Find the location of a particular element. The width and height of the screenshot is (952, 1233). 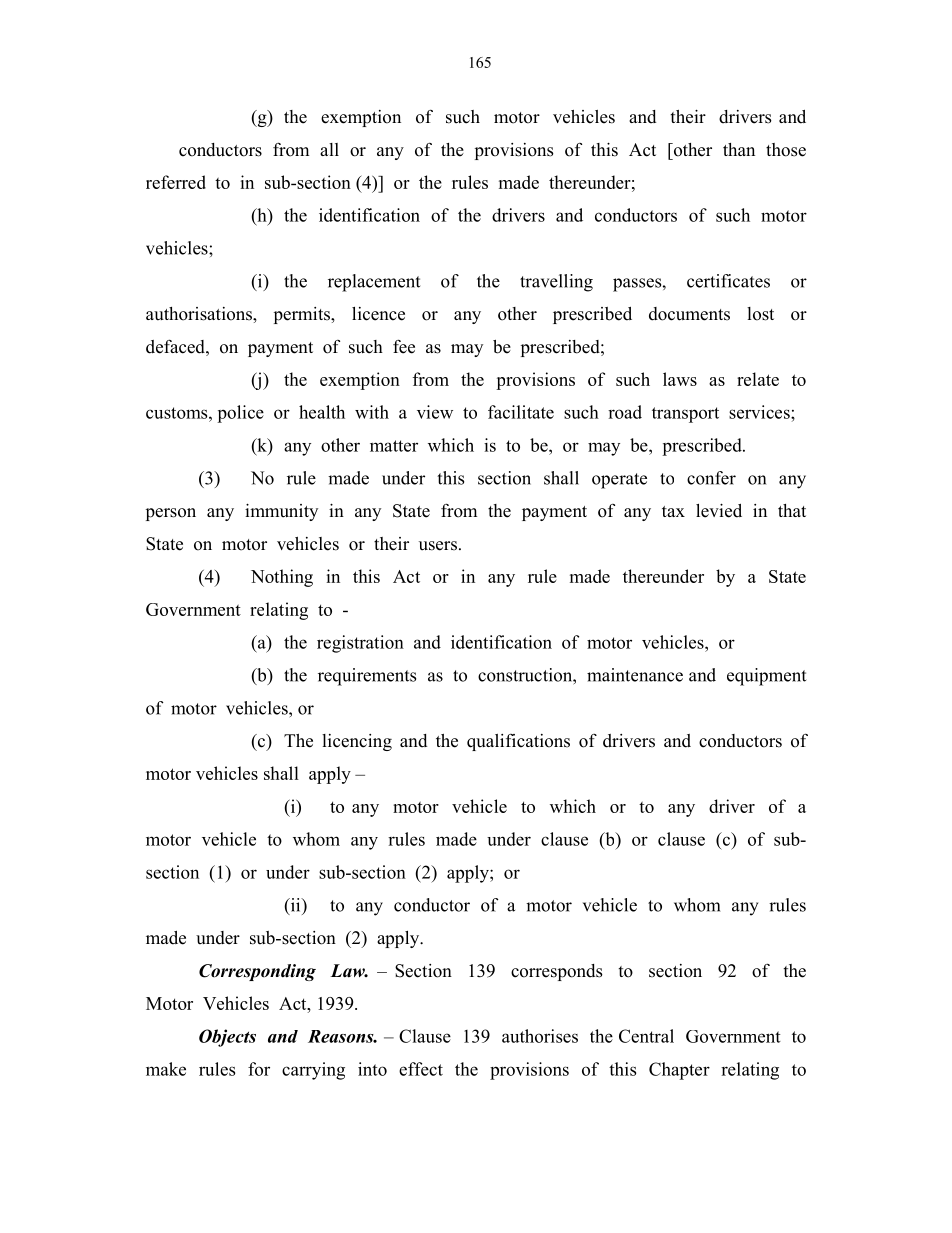

Chapter is located at coordinates (679, 1071).
